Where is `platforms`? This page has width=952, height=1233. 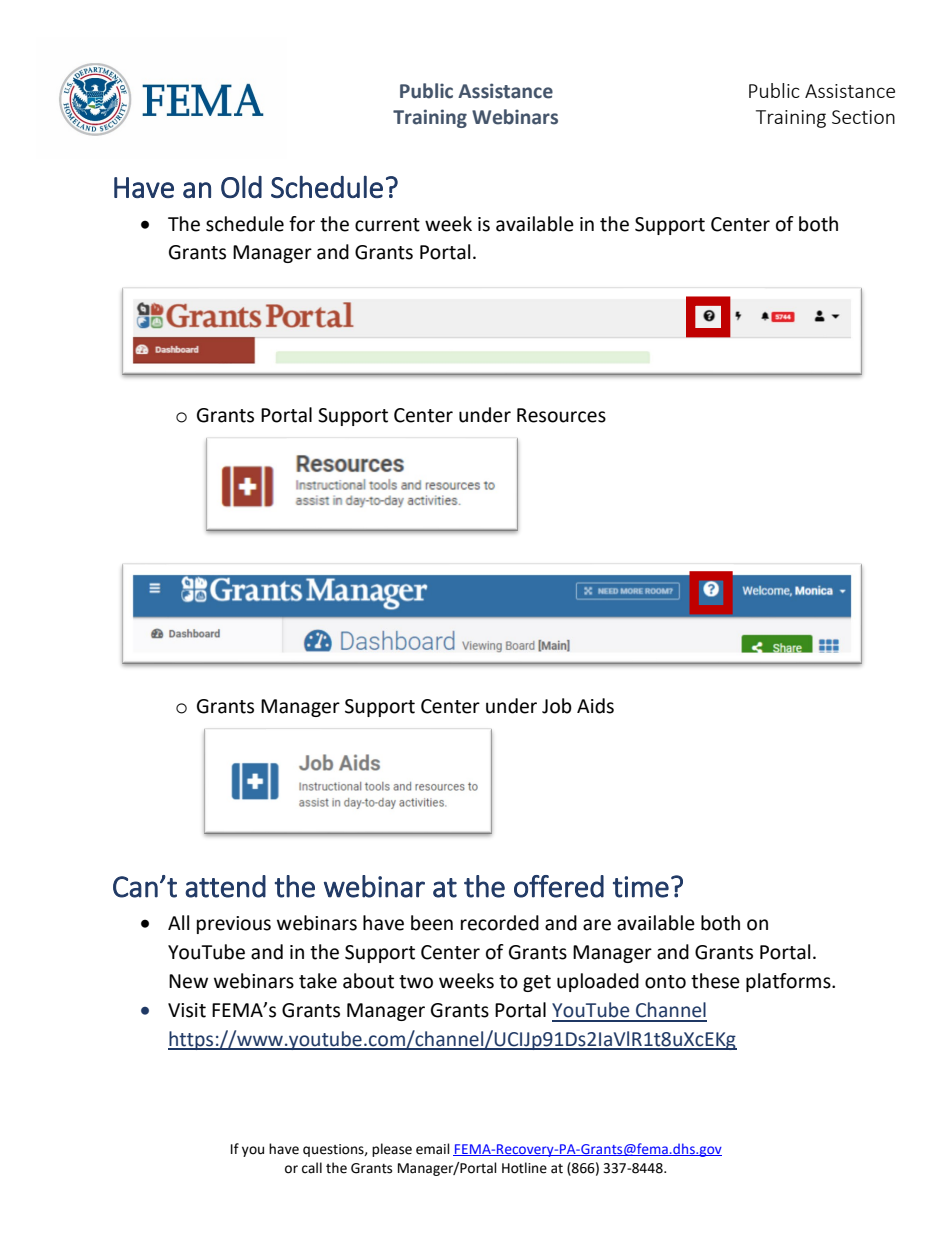 platforms is located at coordinates (789, 982).
